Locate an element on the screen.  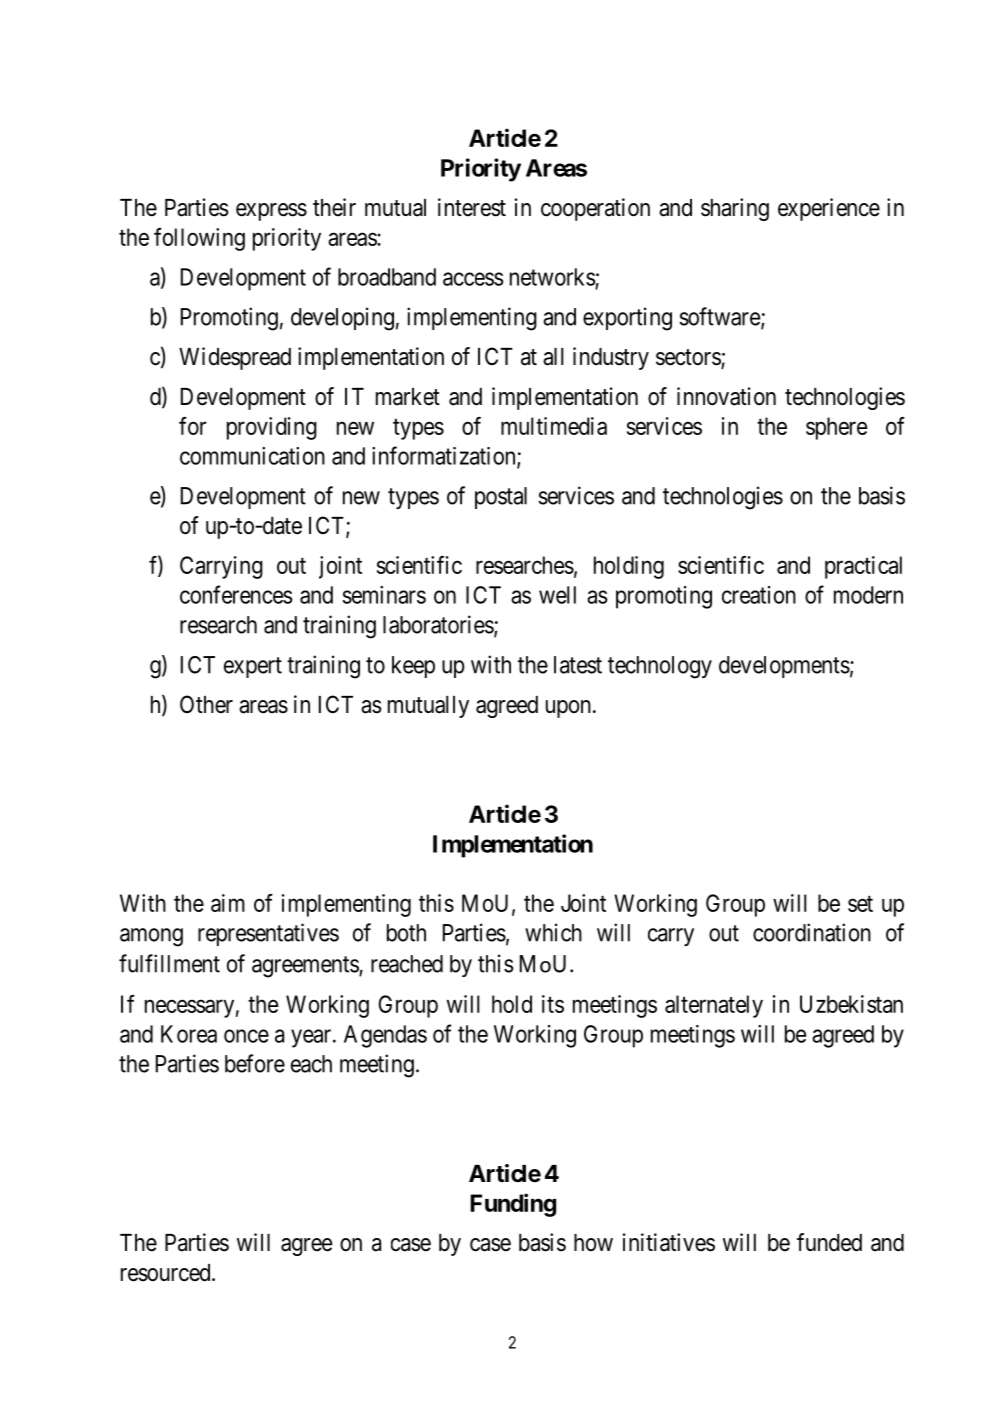
following is located at coordinates (199, 239).
